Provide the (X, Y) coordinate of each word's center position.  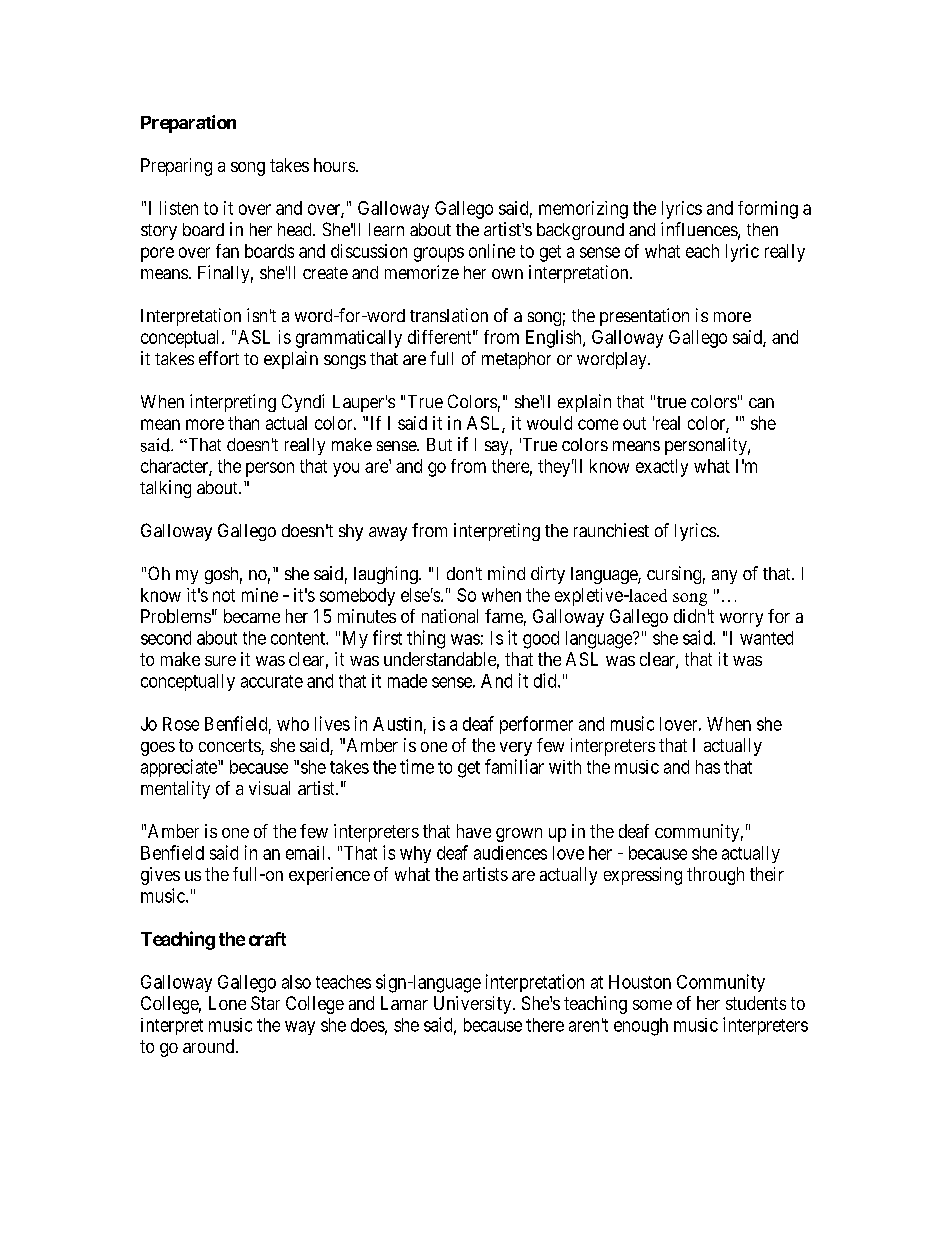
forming (768, 210)
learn (386, 229)
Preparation (188, 124)
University (474, 1005)
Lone (227, 1003)
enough (641, 1027)
